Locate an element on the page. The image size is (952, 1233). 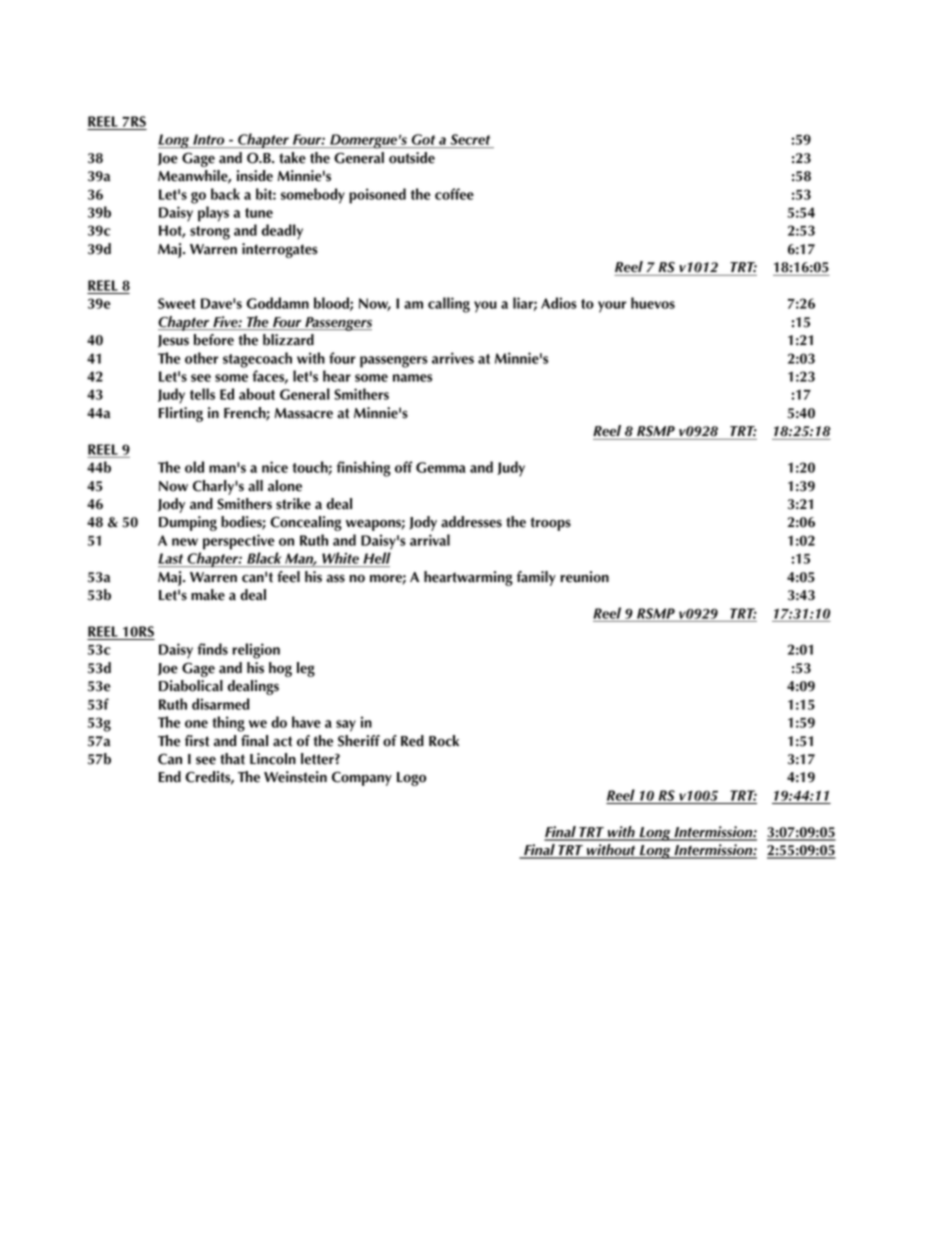
outside is located at coordinates (412, 158).
